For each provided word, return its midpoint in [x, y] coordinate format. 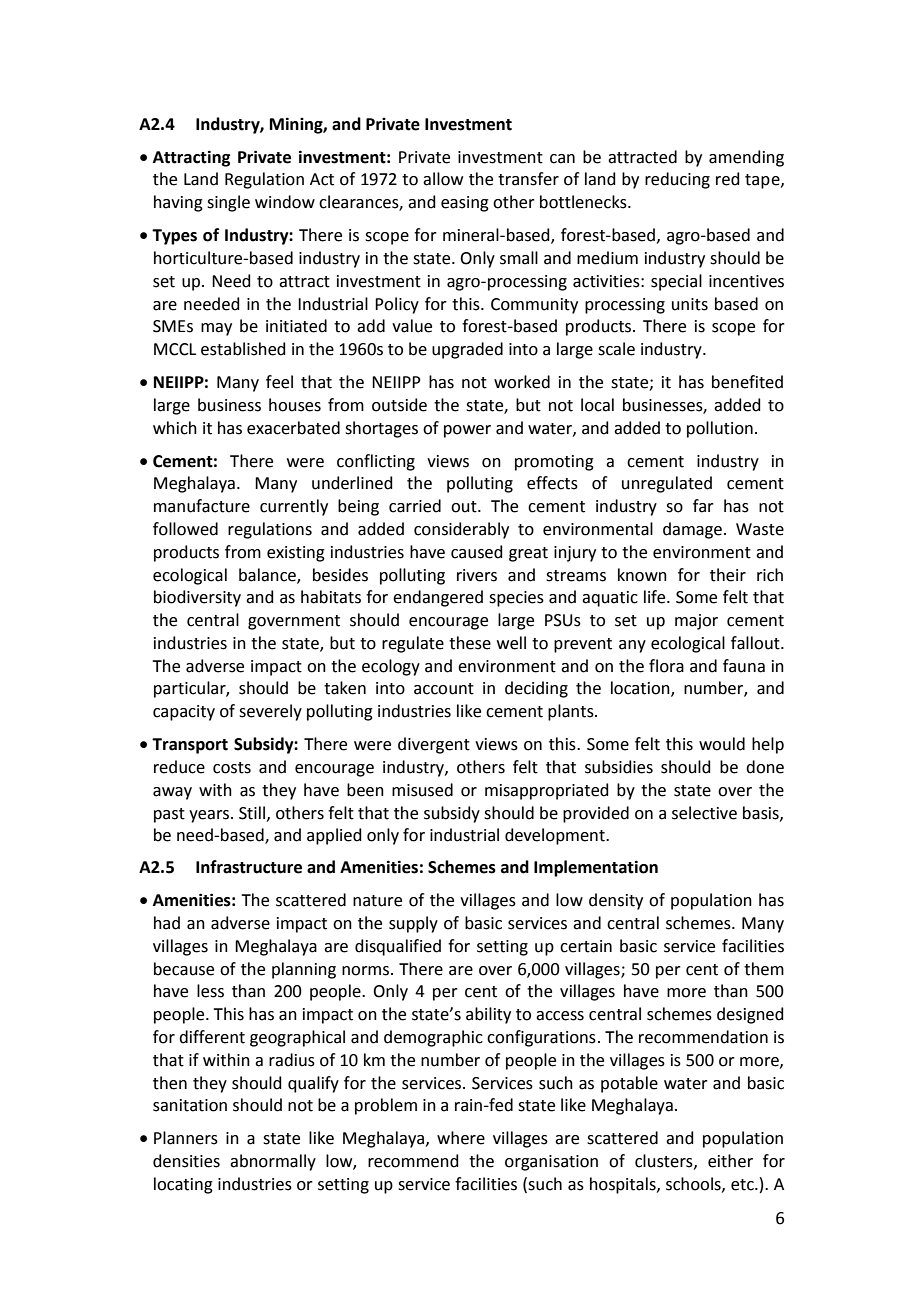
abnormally [273, 1162]
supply [413, 924]
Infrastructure [249, 867]
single [228, 203]
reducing [677, 180]
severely [270, 712]
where [461, 1138]
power [467, 431]
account [444, 689]
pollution [720, 429]
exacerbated [293, 428]
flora [666, 666]
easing [465, 204]
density [616, 901]
